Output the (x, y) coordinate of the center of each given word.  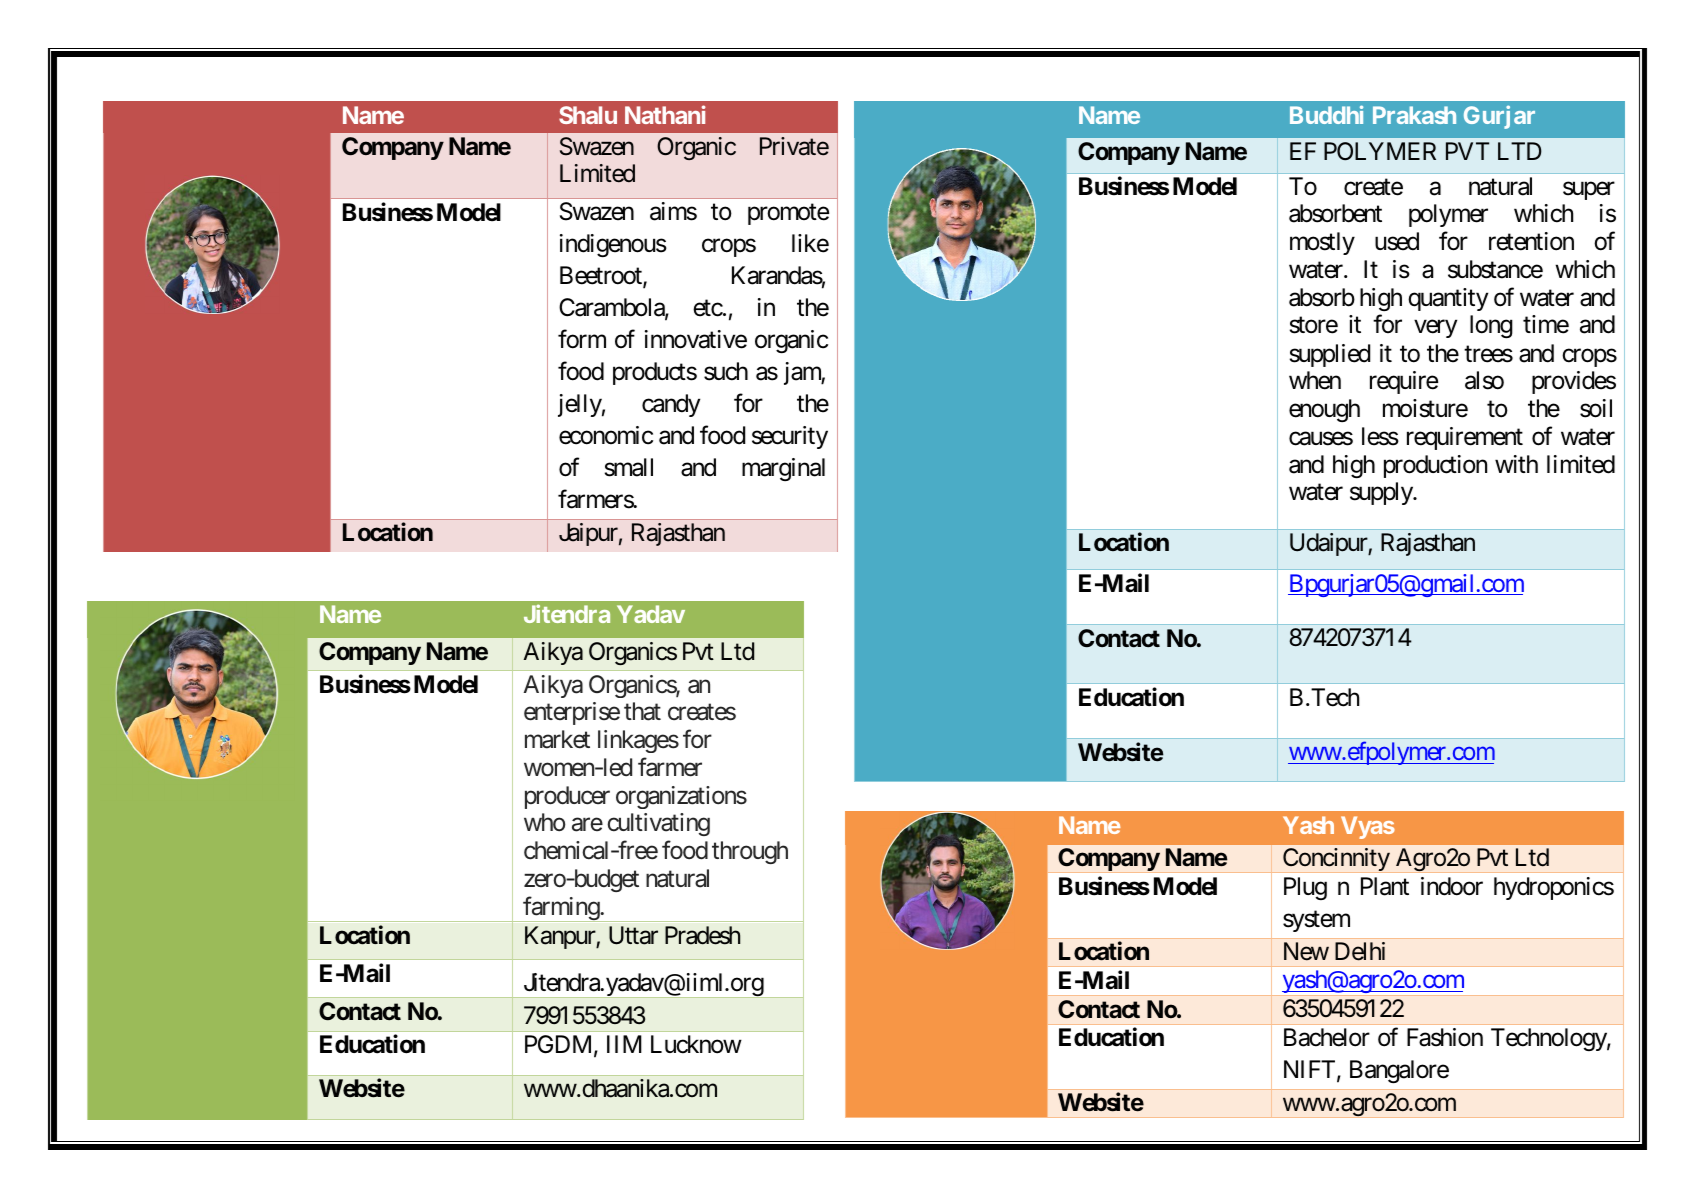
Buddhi (1326, 114)
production (1435, 466)
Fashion (1445, 1037)
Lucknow (696, 1044)
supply (1382, 493)
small (628, 467)
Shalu (588, 115)
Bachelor (1327, 1037)
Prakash (1414, 115)
